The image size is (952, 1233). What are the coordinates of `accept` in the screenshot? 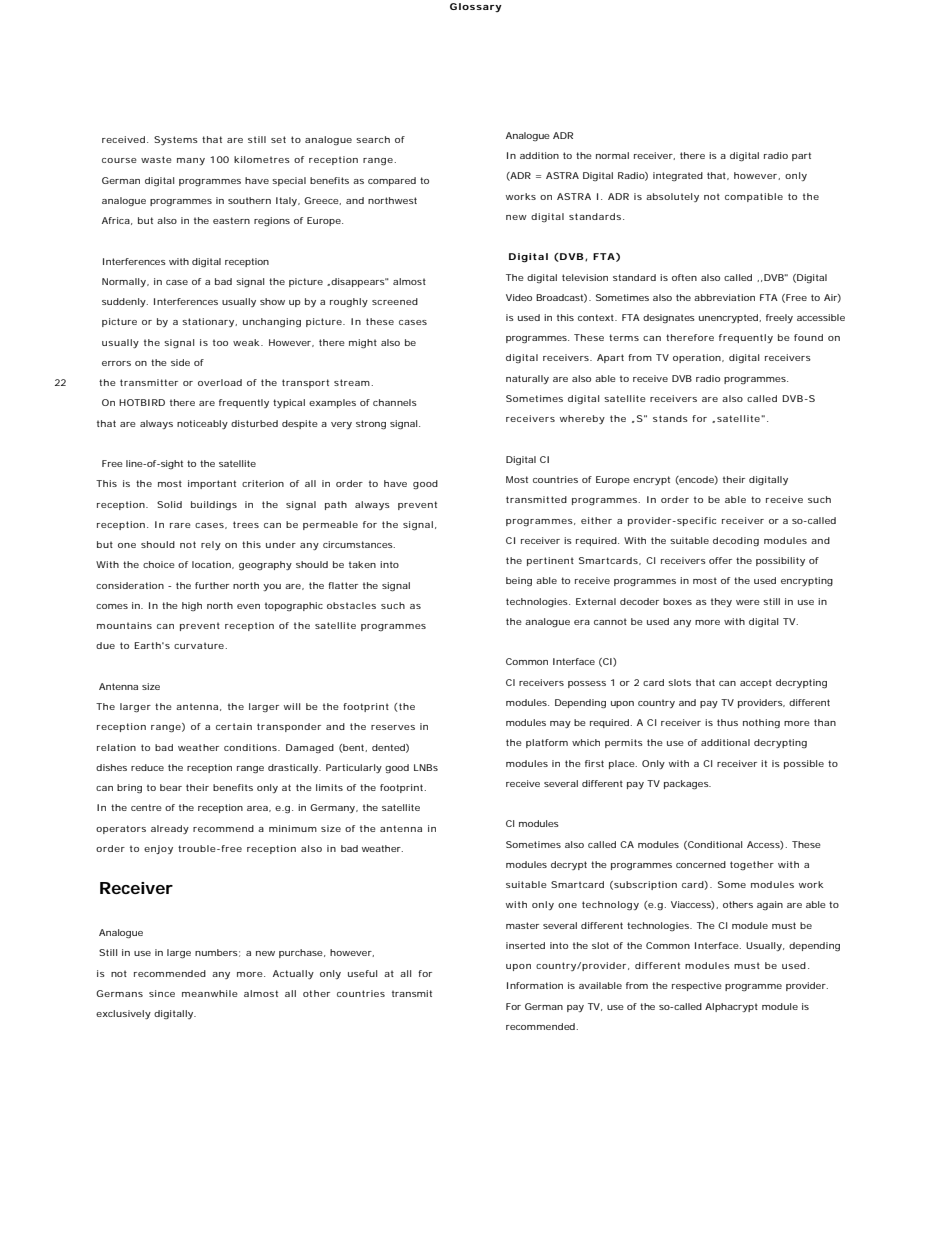 It's located at (756, 683).
